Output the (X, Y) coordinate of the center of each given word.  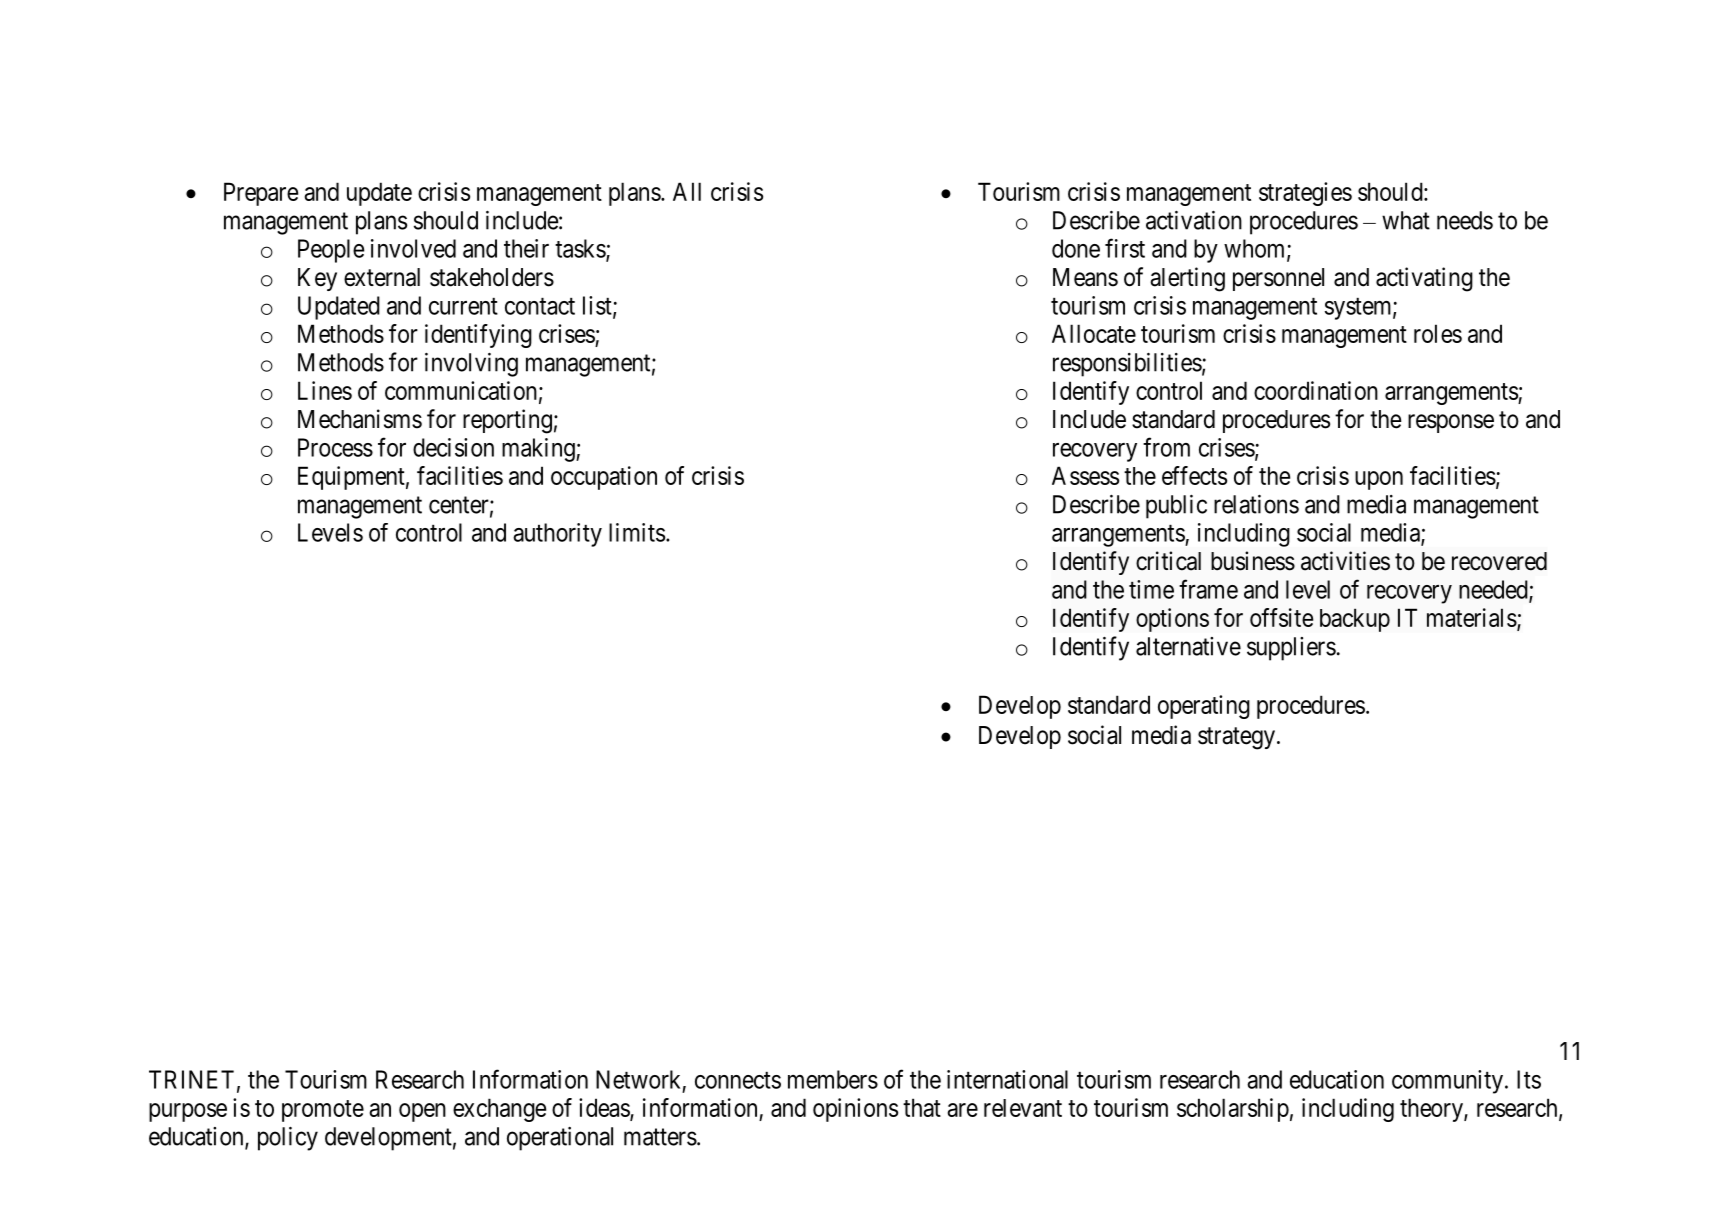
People (331, 251)
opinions (855, 1110)
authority (557, 535)
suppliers (1291, 649)
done (1076, 248)
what (1406, 220)
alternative (1188, 646)
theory (1432, 1110)
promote (323, 1111)
